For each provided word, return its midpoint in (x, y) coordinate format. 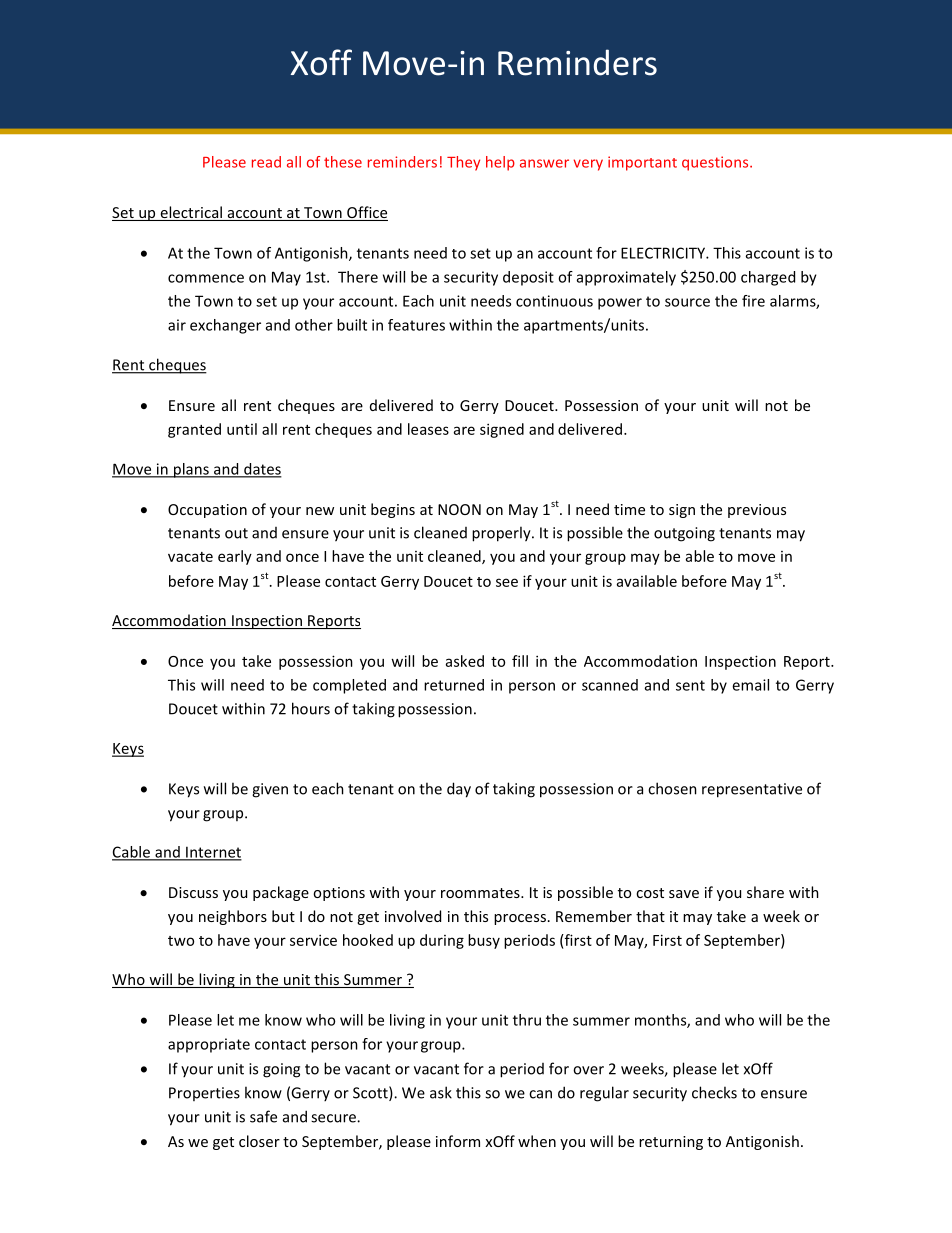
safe (263, 1116)
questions (716, 163)
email (750, 685)
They (463, 163)
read (266, 162)
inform (458, 1141)
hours (311, 708)
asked (465, 661)
